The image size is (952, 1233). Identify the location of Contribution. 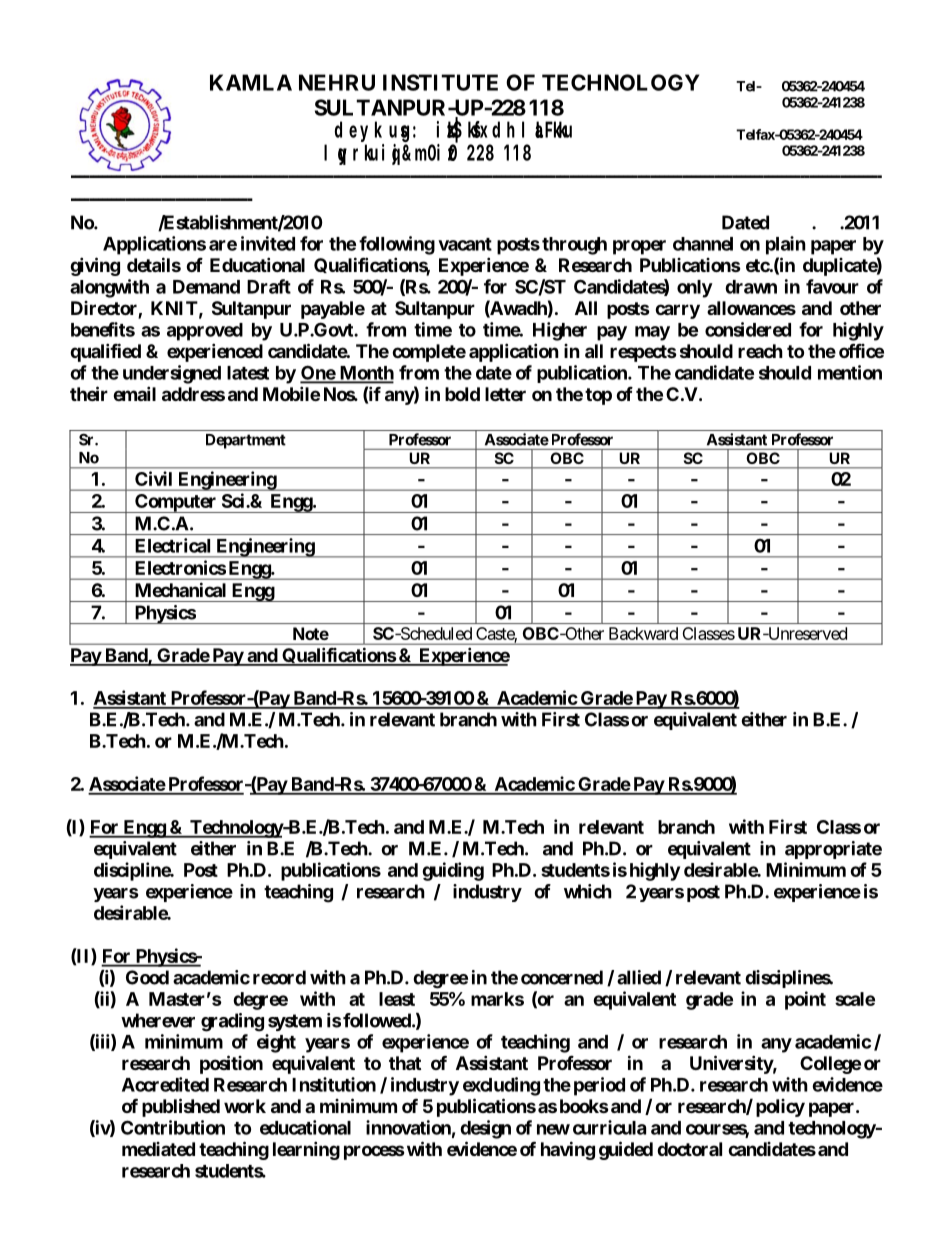
(173, 1127).
